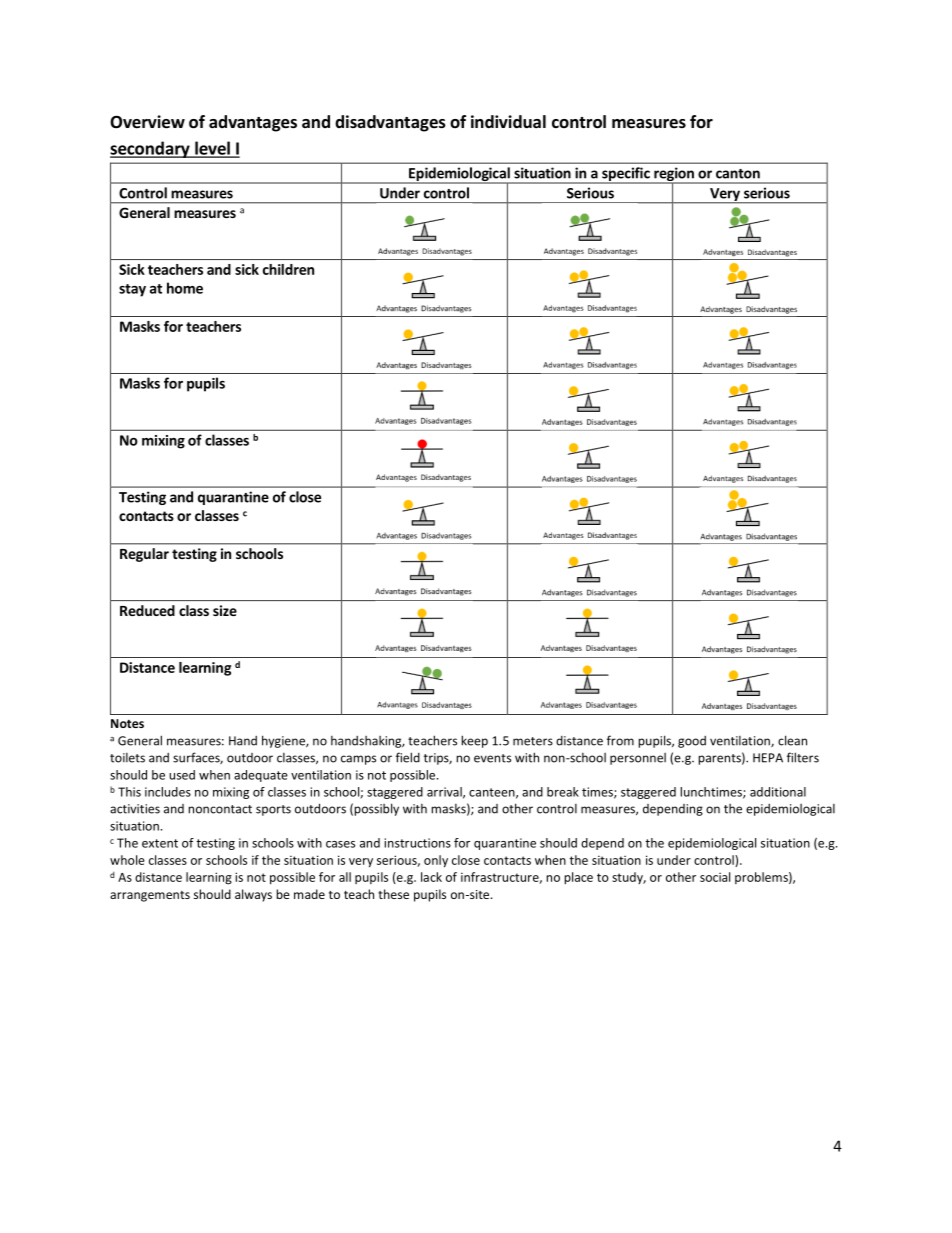 The width and height of the screenshot is (952, 1233). Describe the element at coordinates (253, 895) in the screenshot. I see `always` at that location.
